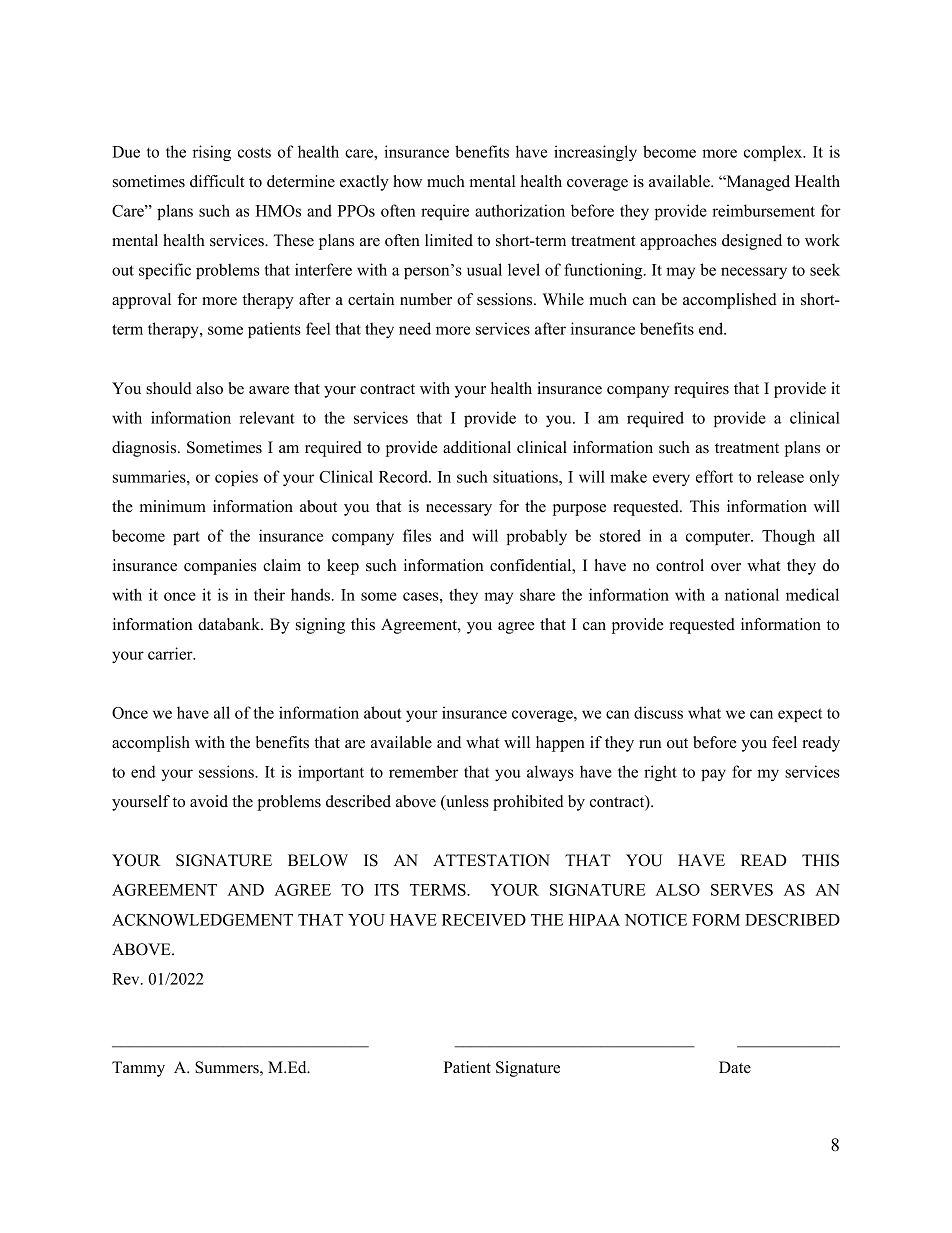 The image size is (952, 1233). What do you see at coordinates (138, 1069) in the screenshot?
I see `Tammy` at bounding box center [138, 1069].
